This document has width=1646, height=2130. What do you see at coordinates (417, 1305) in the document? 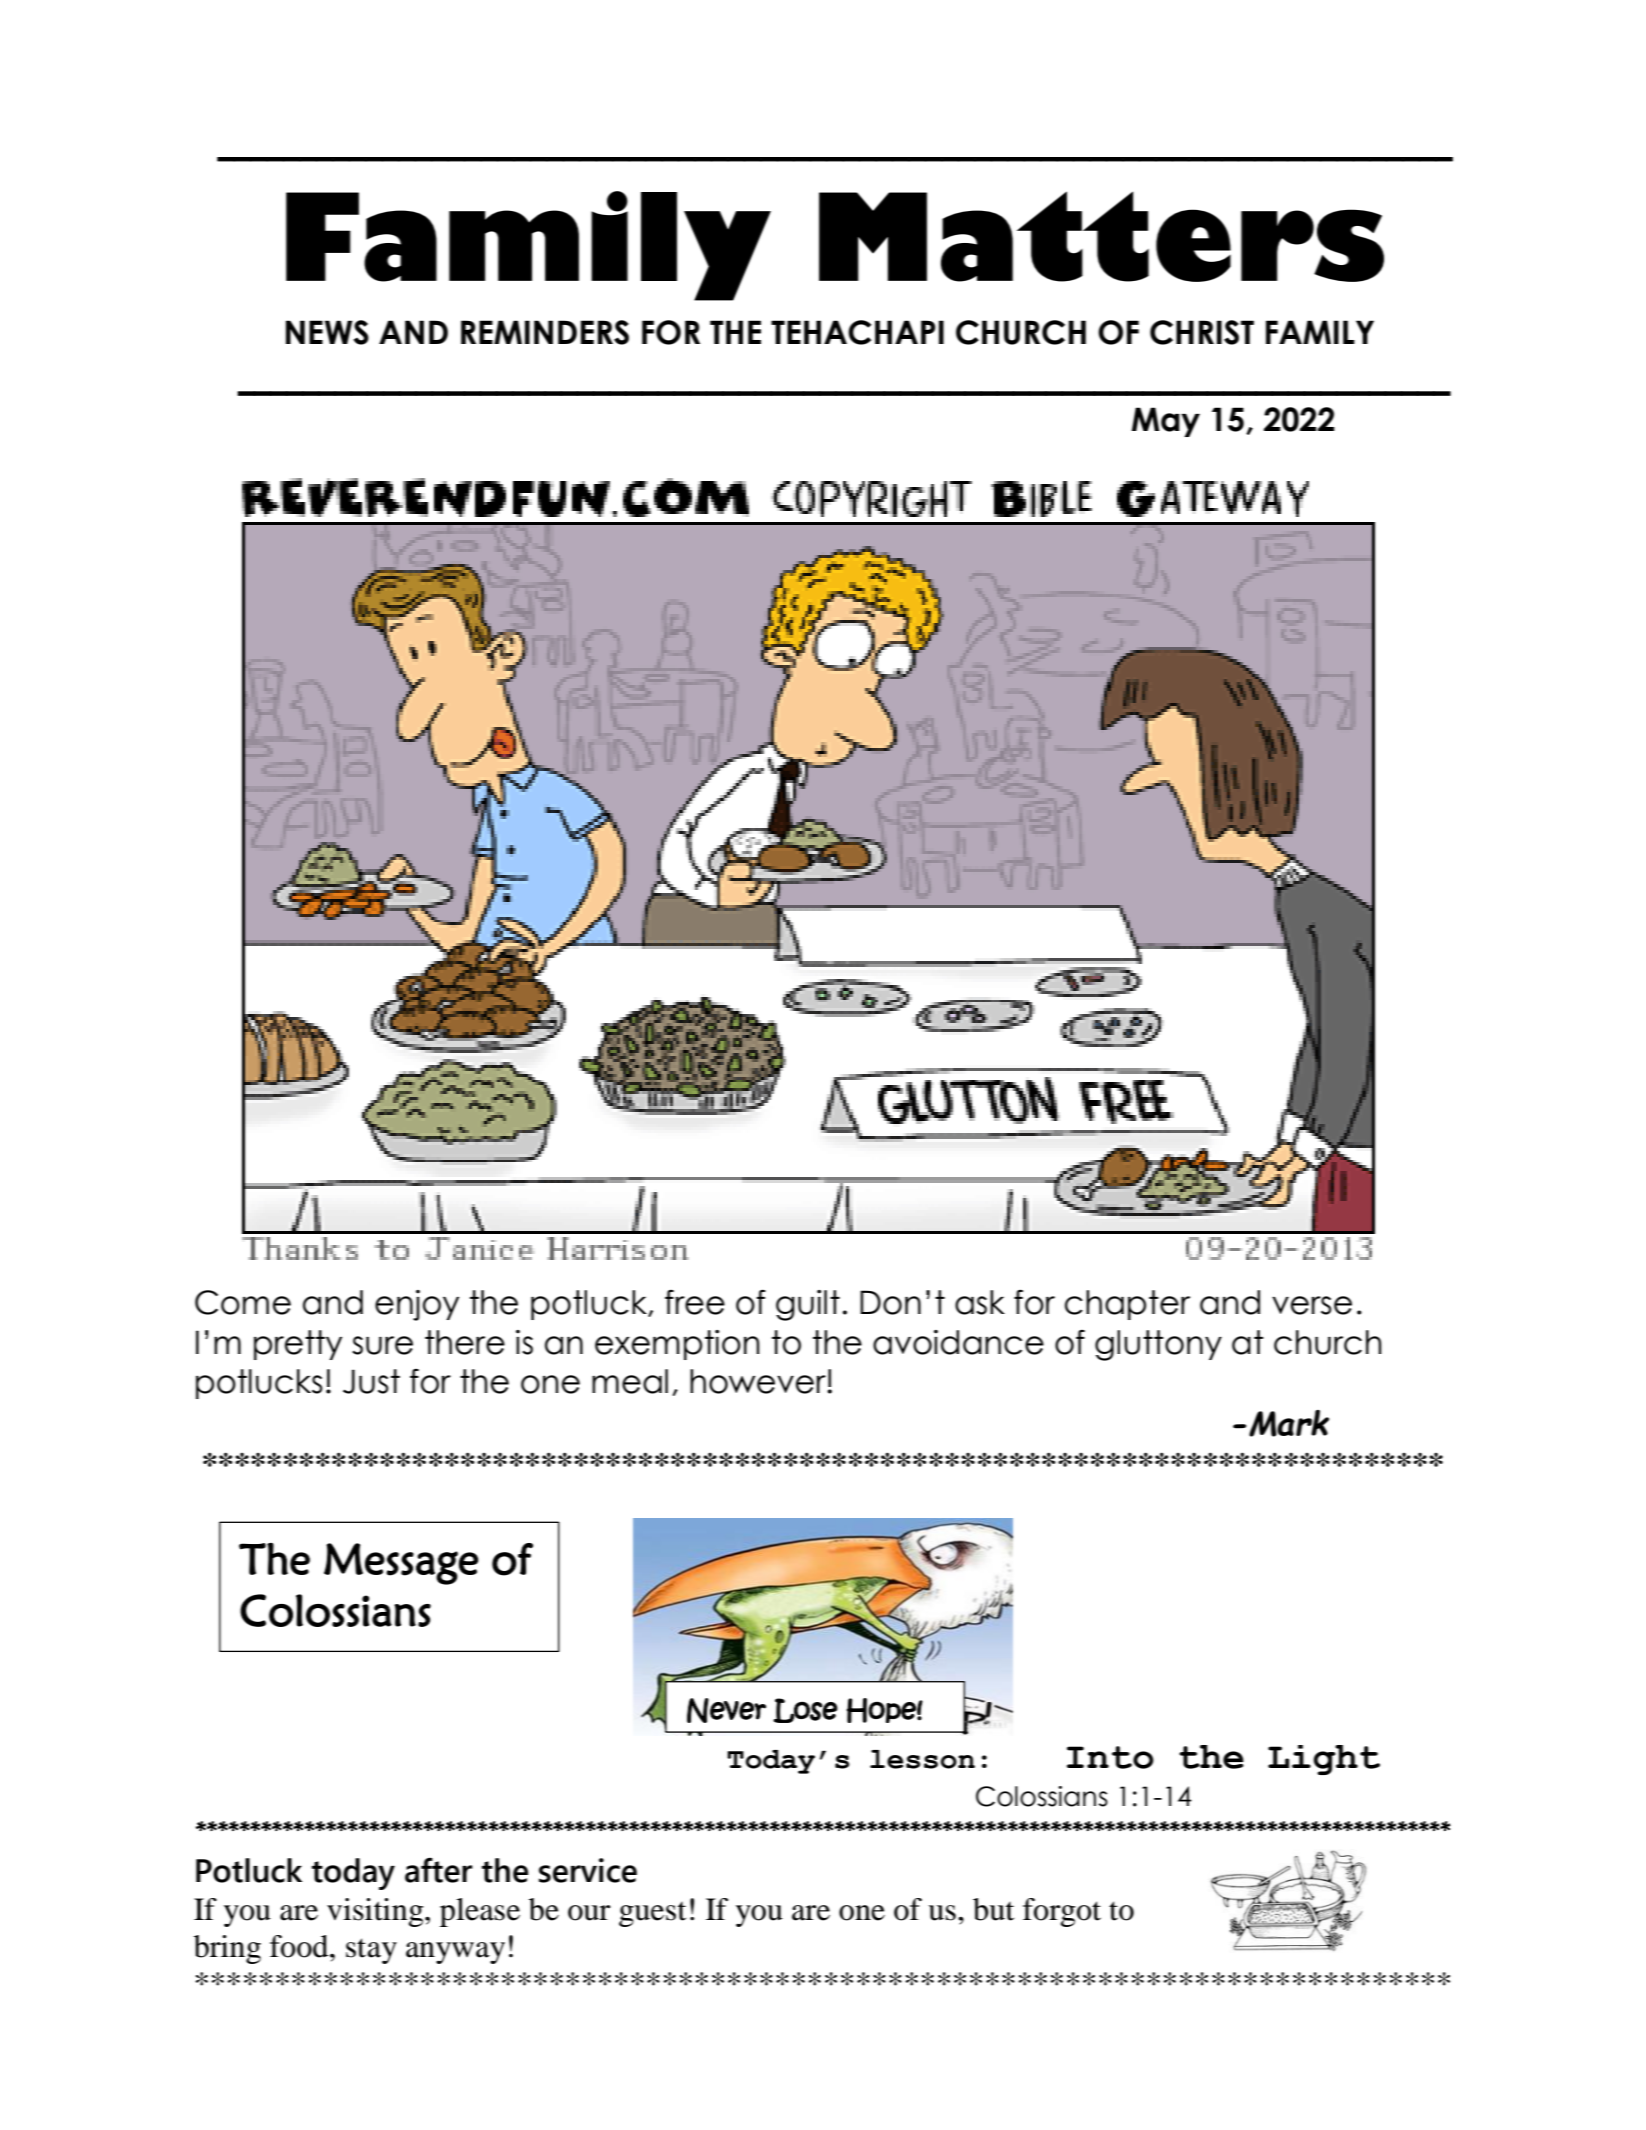
I see `enjoy` at bounding box center [417, 1305].
